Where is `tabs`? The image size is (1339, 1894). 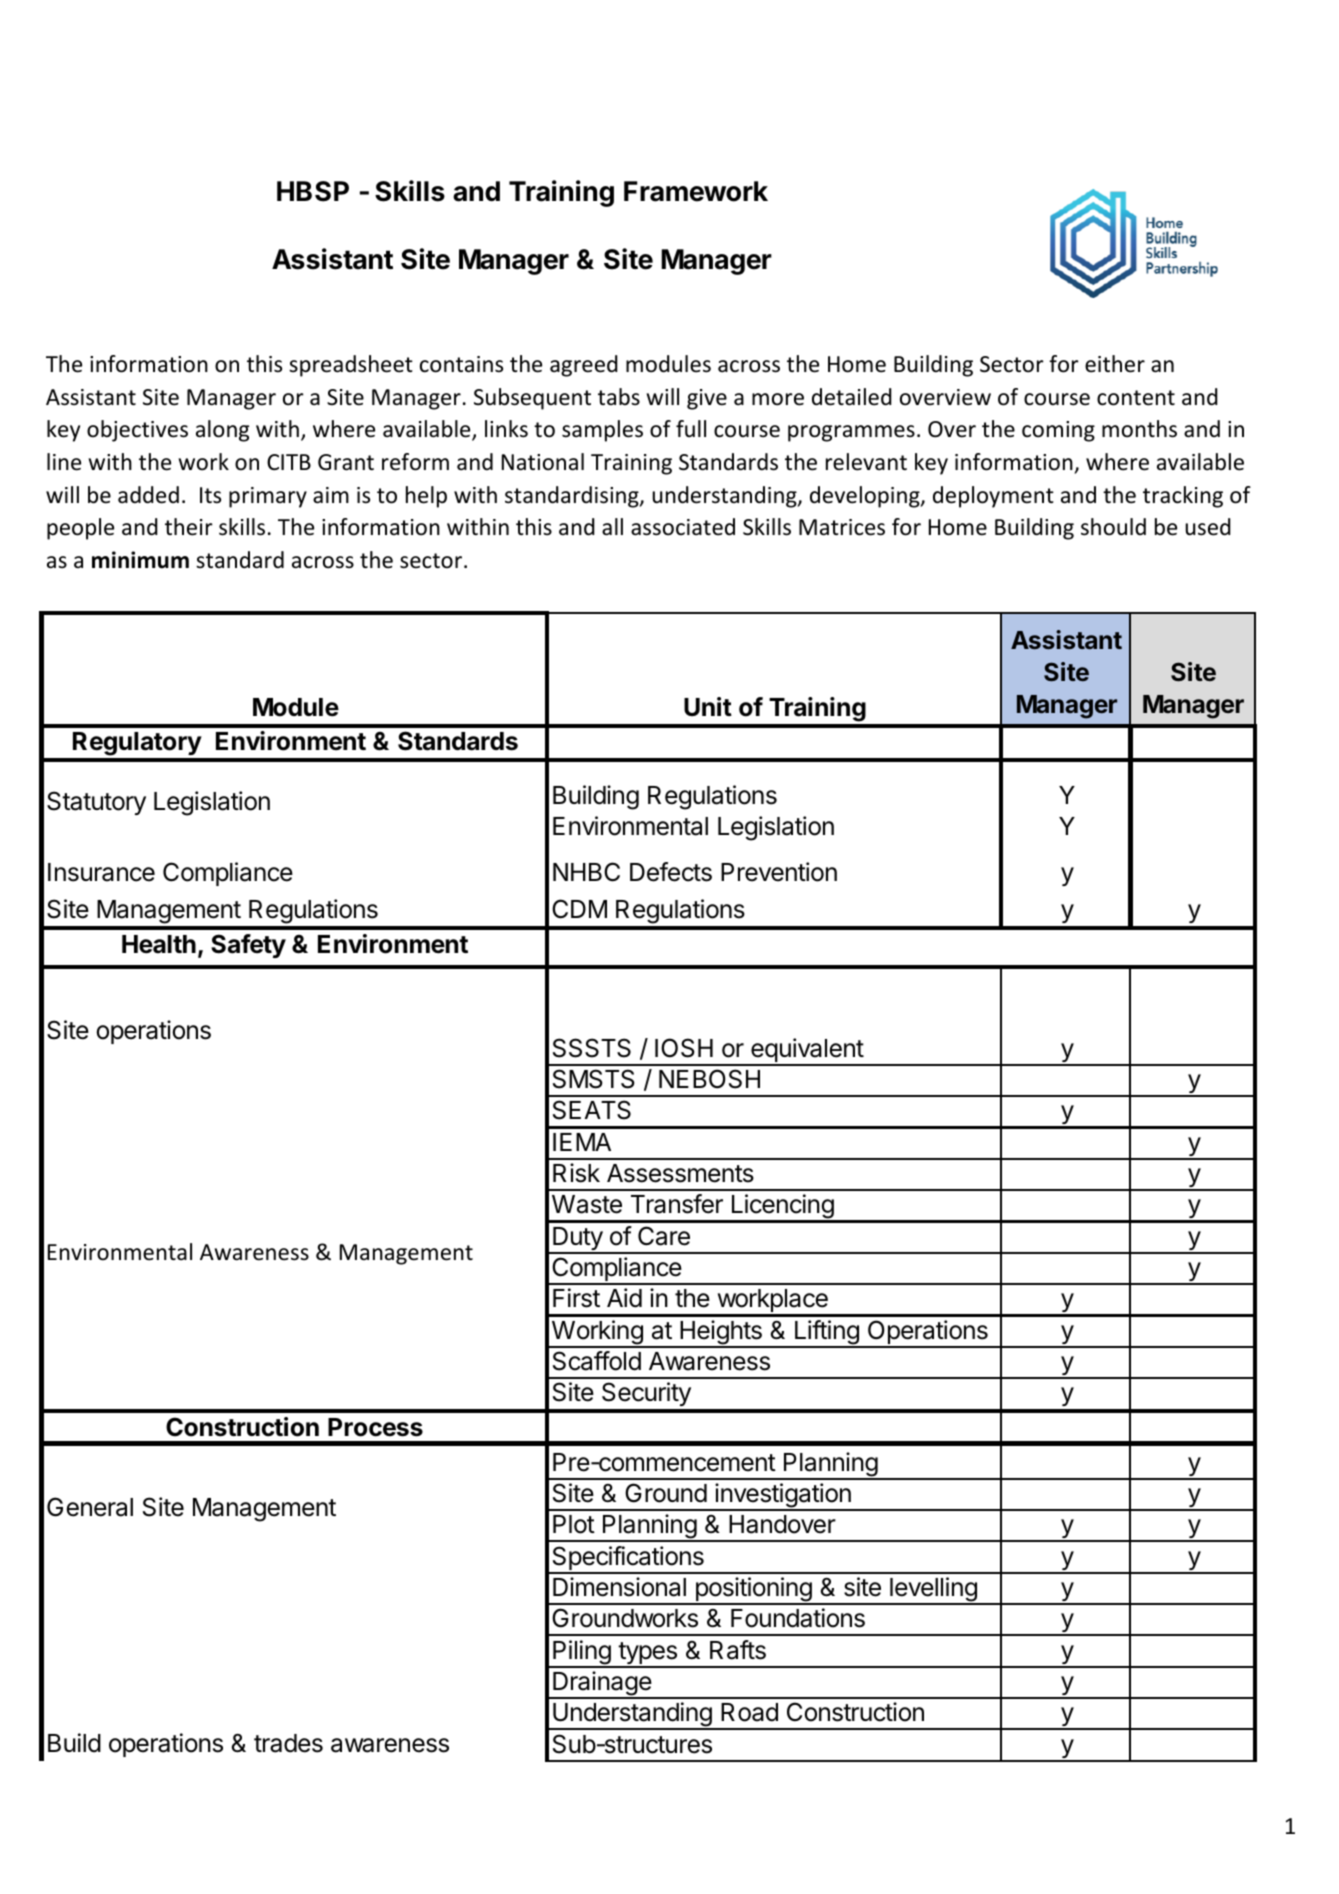
tabs is located at coordinates (619, 397).
